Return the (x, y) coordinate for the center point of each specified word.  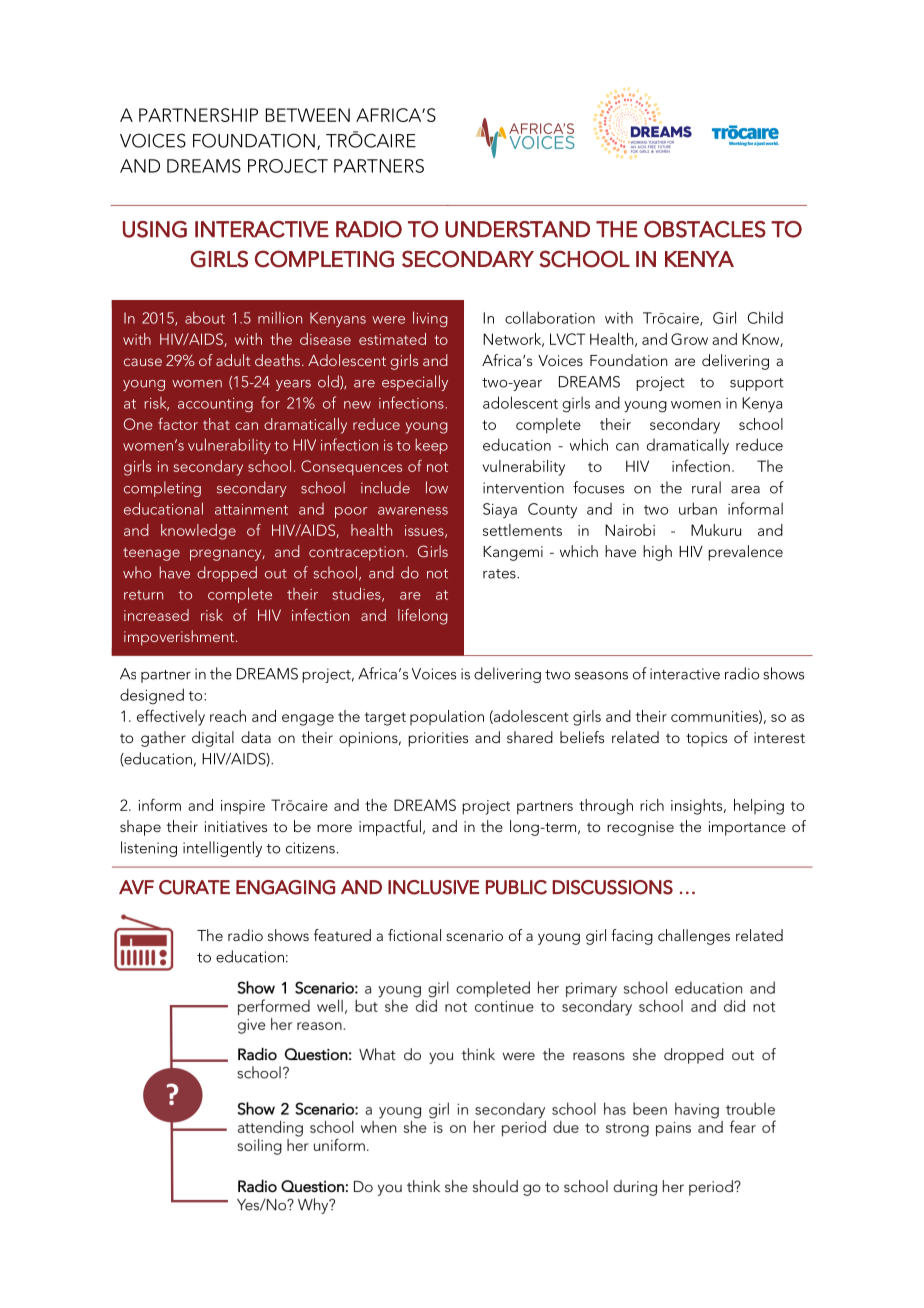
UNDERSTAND (517, 229)
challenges (694, 937)
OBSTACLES (705, 229)
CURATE (194, 887)
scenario (474, 935)
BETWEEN (308, 115)
